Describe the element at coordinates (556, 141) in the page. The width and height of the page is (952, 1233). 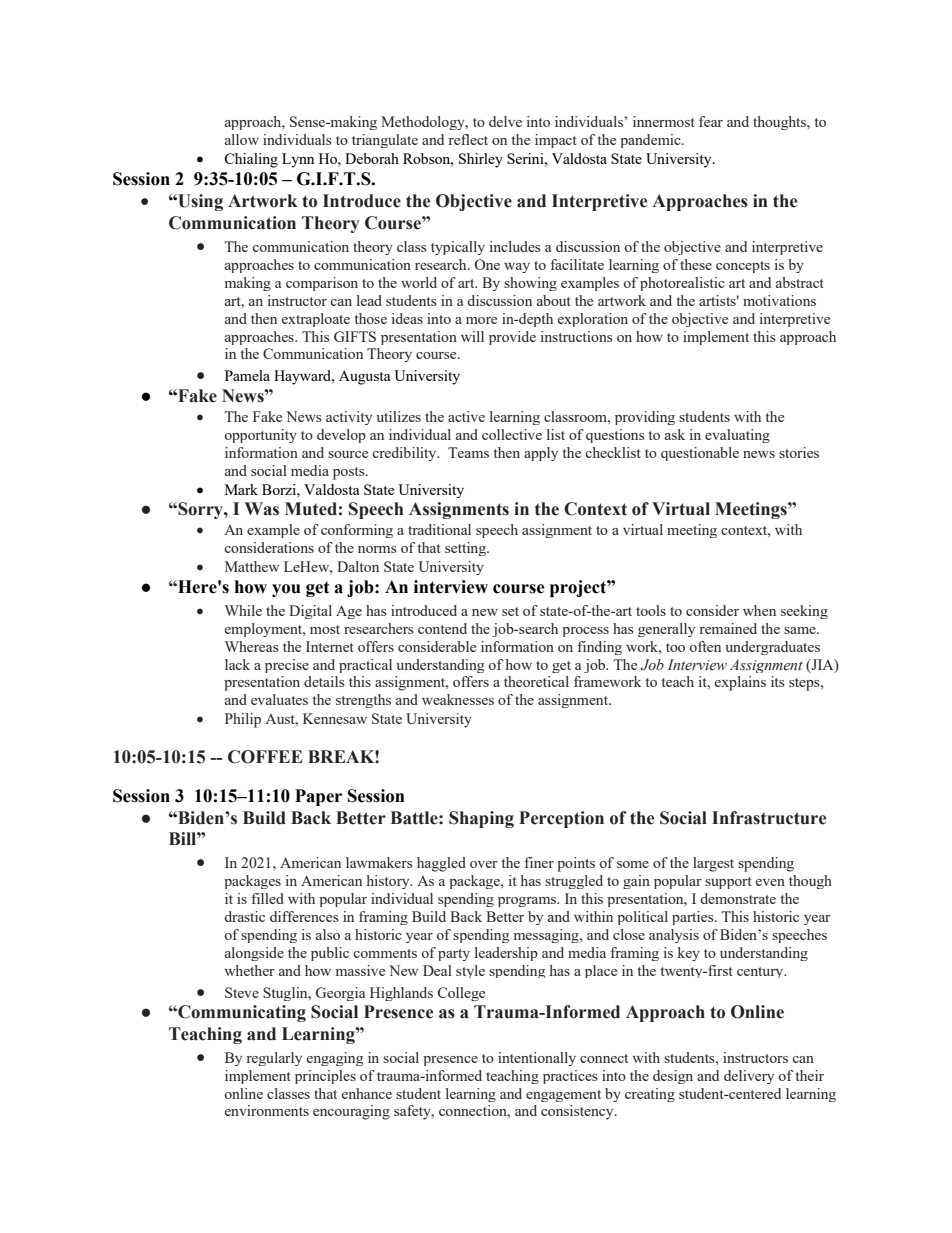
I see `impact` at that location.
